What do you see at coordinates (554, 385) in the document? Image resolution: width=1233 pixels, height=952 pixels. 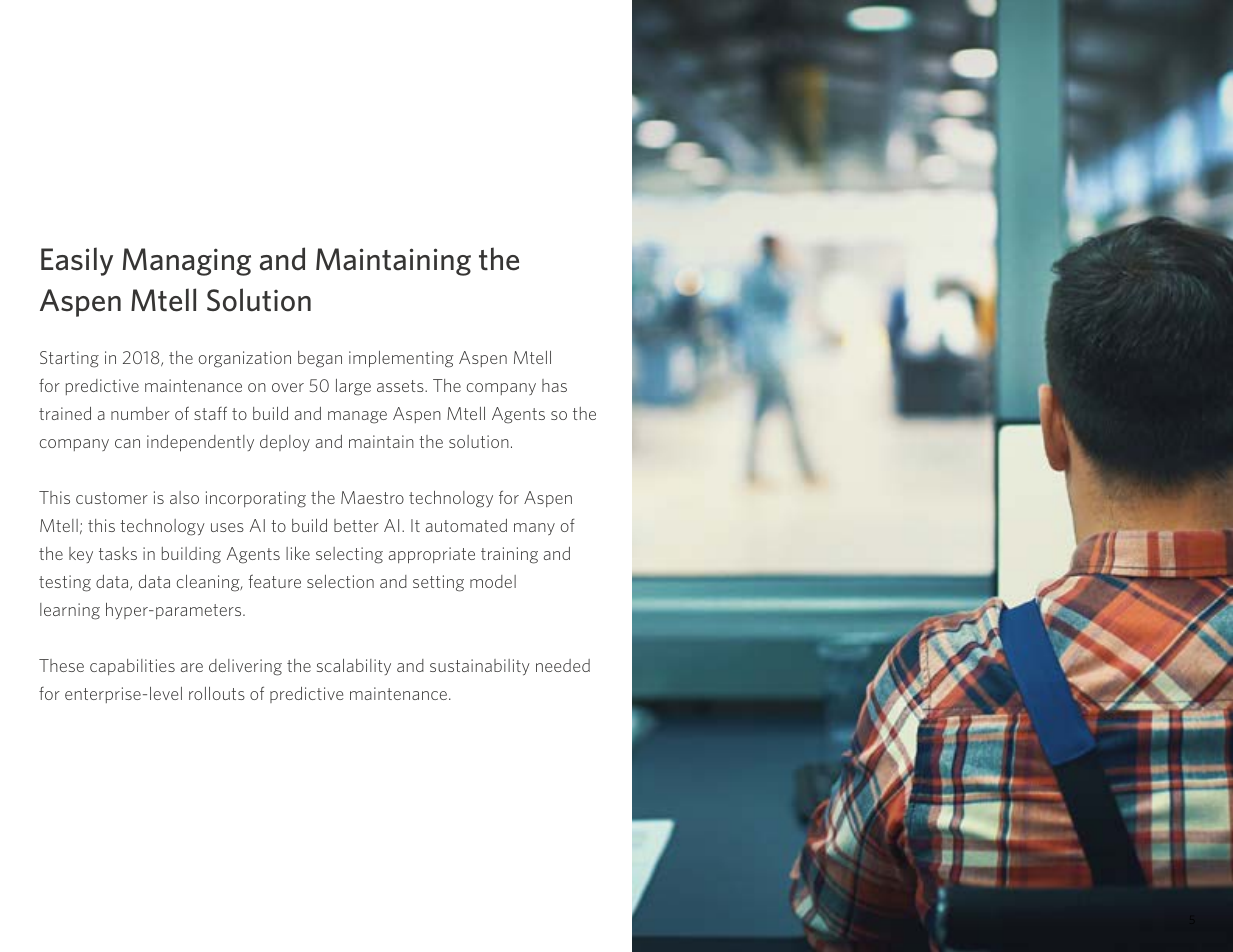 I see `has` at bounding box center [554, 385].
